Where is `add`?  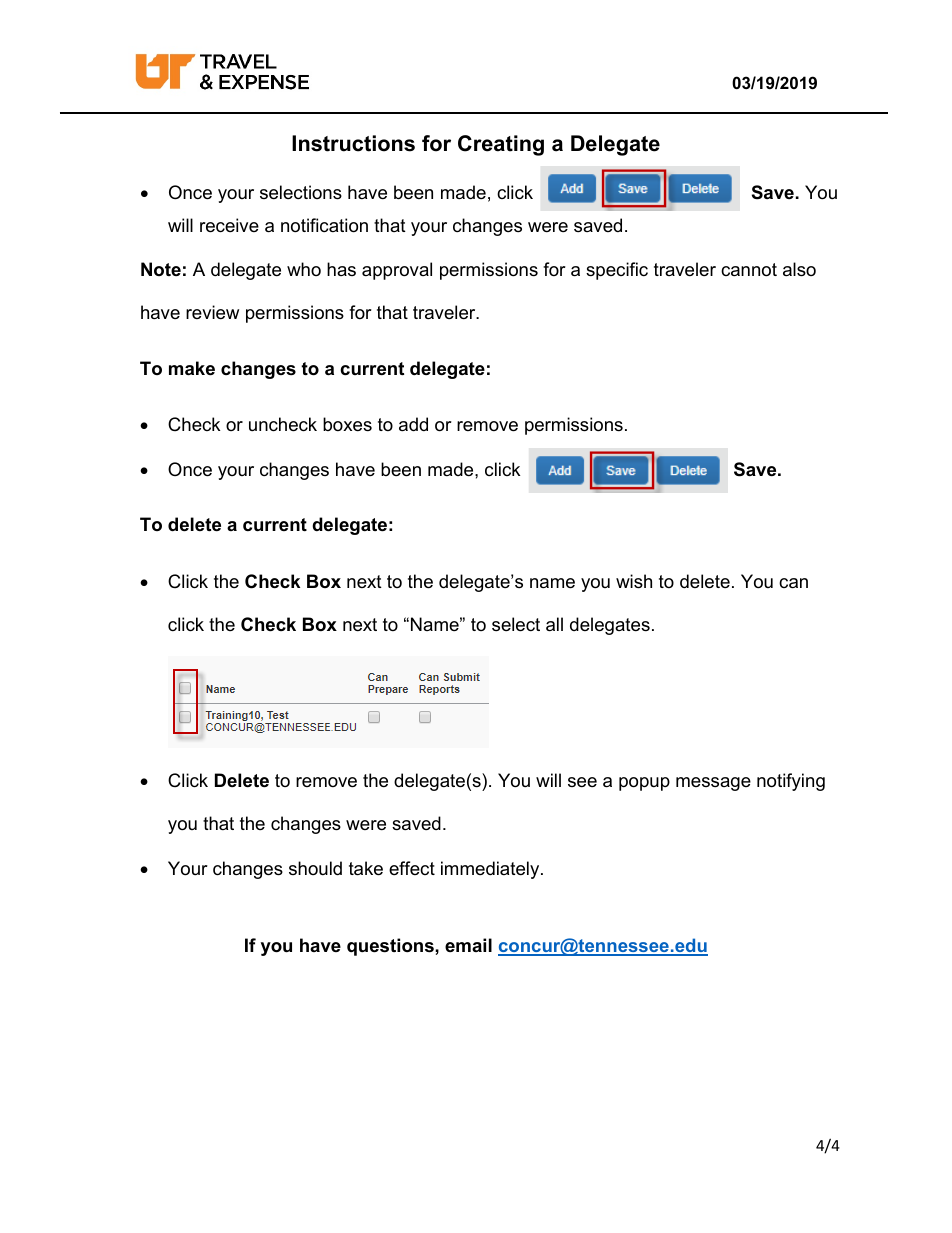 add is located at coordinates (413, 424).
